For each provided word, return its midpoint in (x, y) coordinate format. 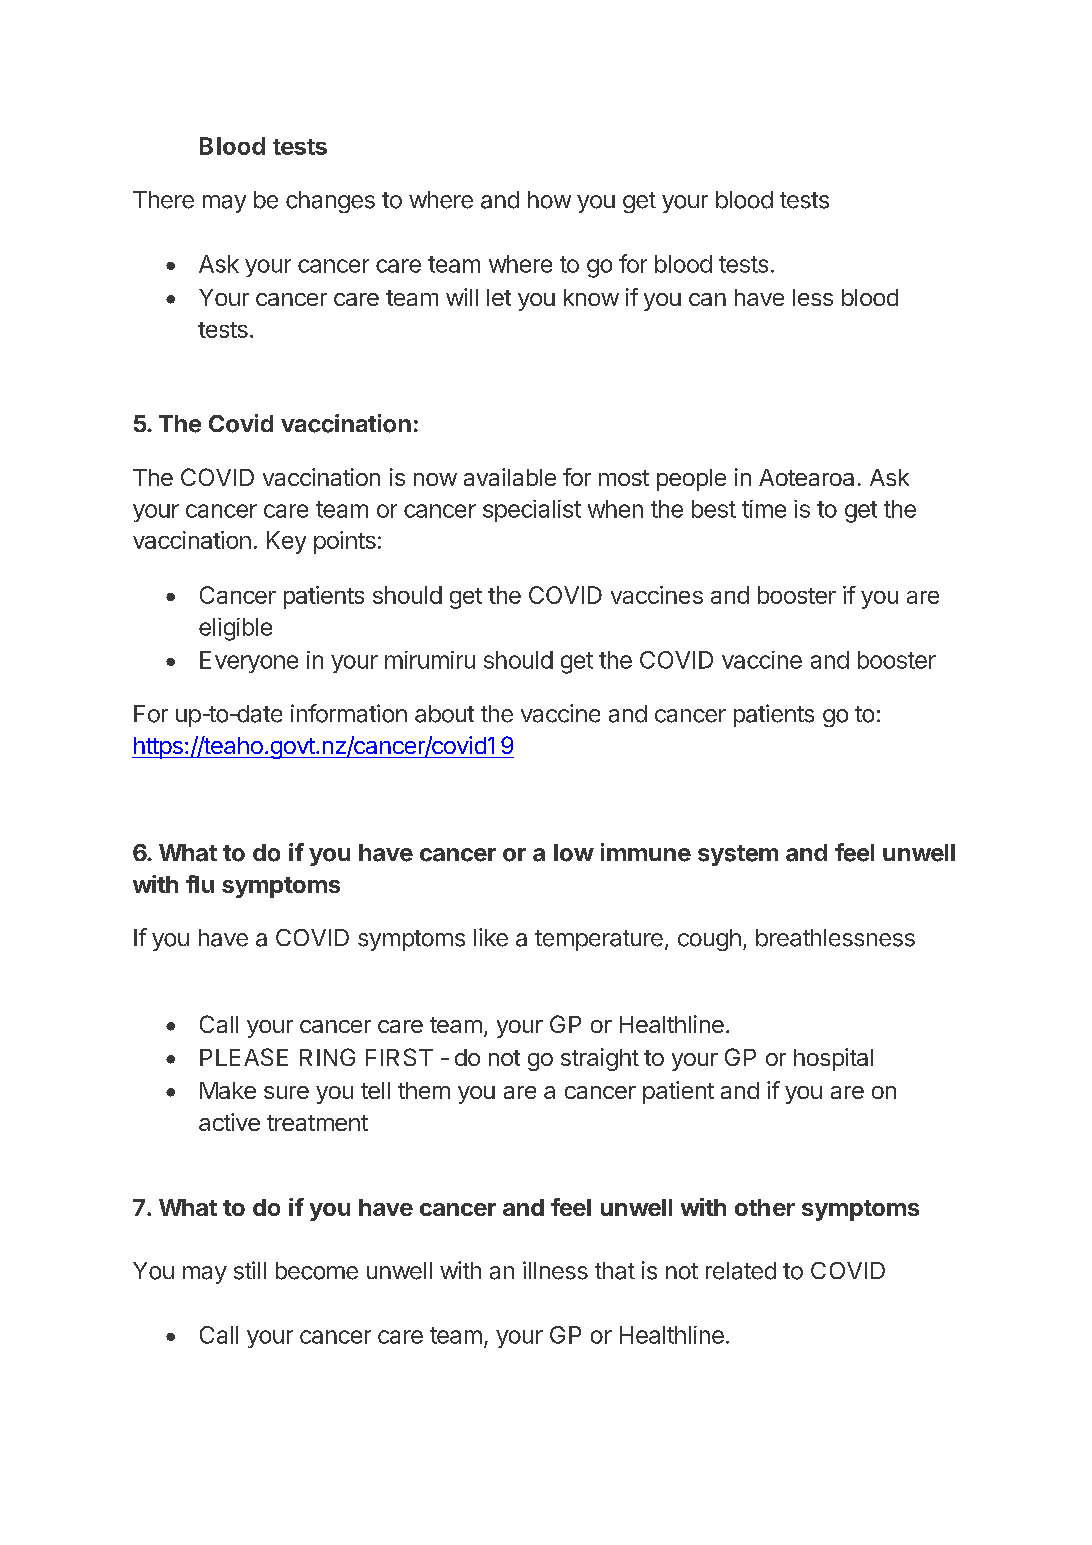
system (738, 855)
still (250, 1270)
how (549, 200)
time (764, 509)
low (574, 853)
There (163, 200)
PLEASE (244, 1057)
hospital (833, 1059)
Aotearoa (806, 477)
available (510, 477)
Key (286, 542)
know (591, 297)
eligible (235, 629)
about (444, 714)
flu (200, 884)
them (424, 1090)
